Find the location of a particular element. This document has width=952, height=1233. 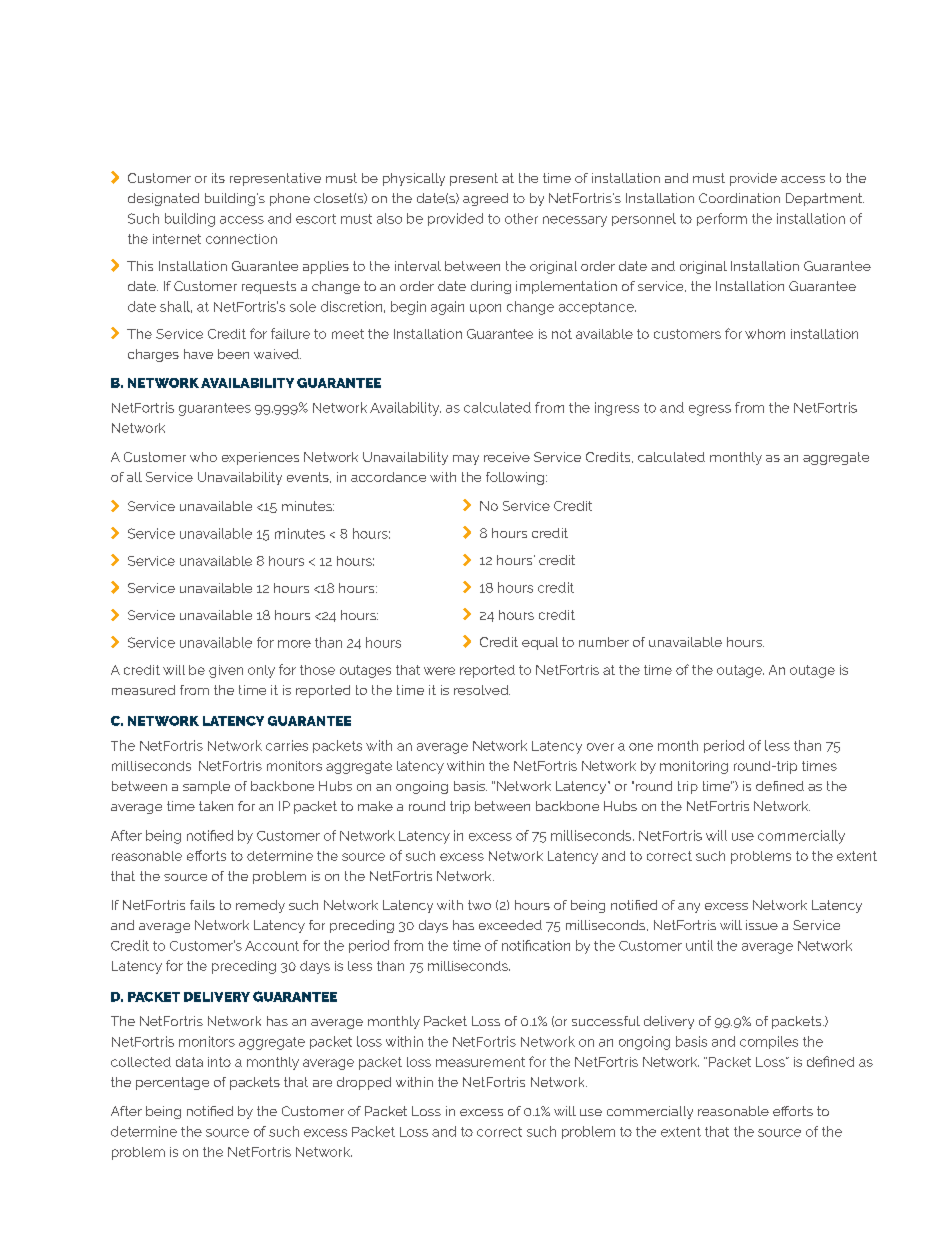

taken is located at coordinates (216, 806).
